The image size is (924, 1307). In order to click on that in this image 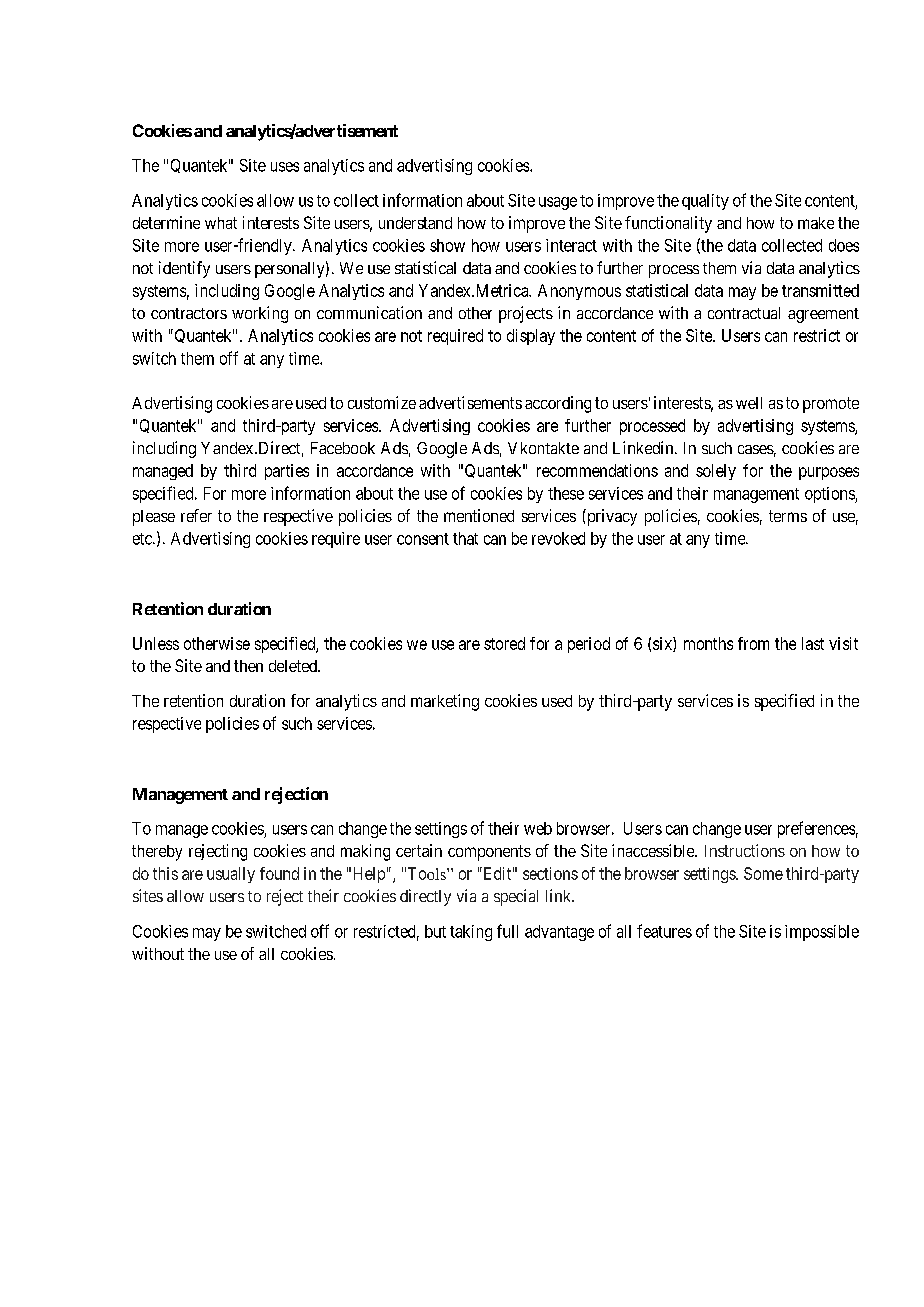, I will do `click(465, 538)`.
